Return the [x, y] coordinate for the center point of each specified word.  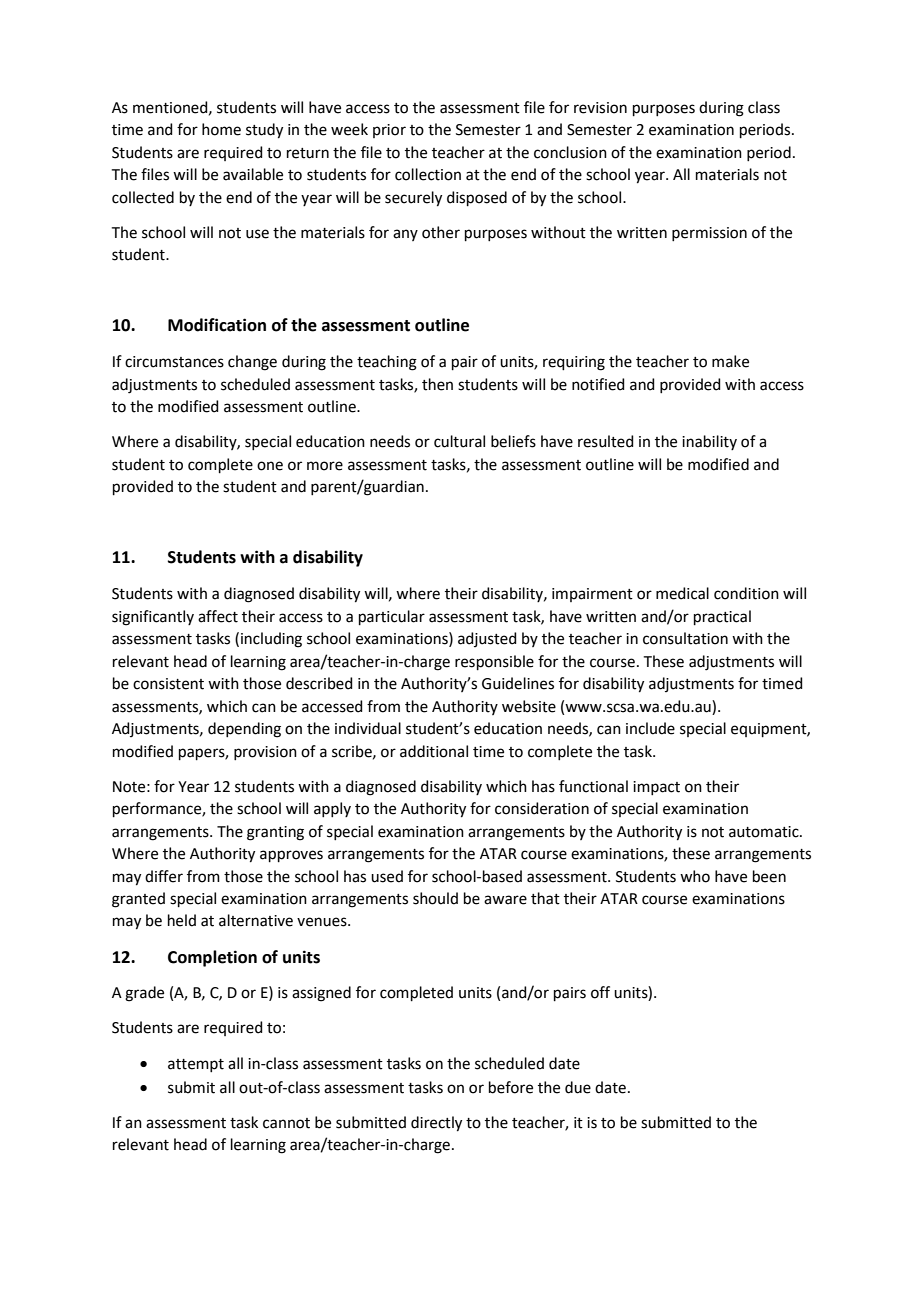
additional [434, 751]
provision [265, 753]
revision [600, 108]
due [578, 1087]
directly [436, 1124]
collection [428, 174]
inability [709, 442]
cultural [459, 441]
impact [656, 788]
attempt [196, 1065]
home [221, 129]
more [325, 466]
